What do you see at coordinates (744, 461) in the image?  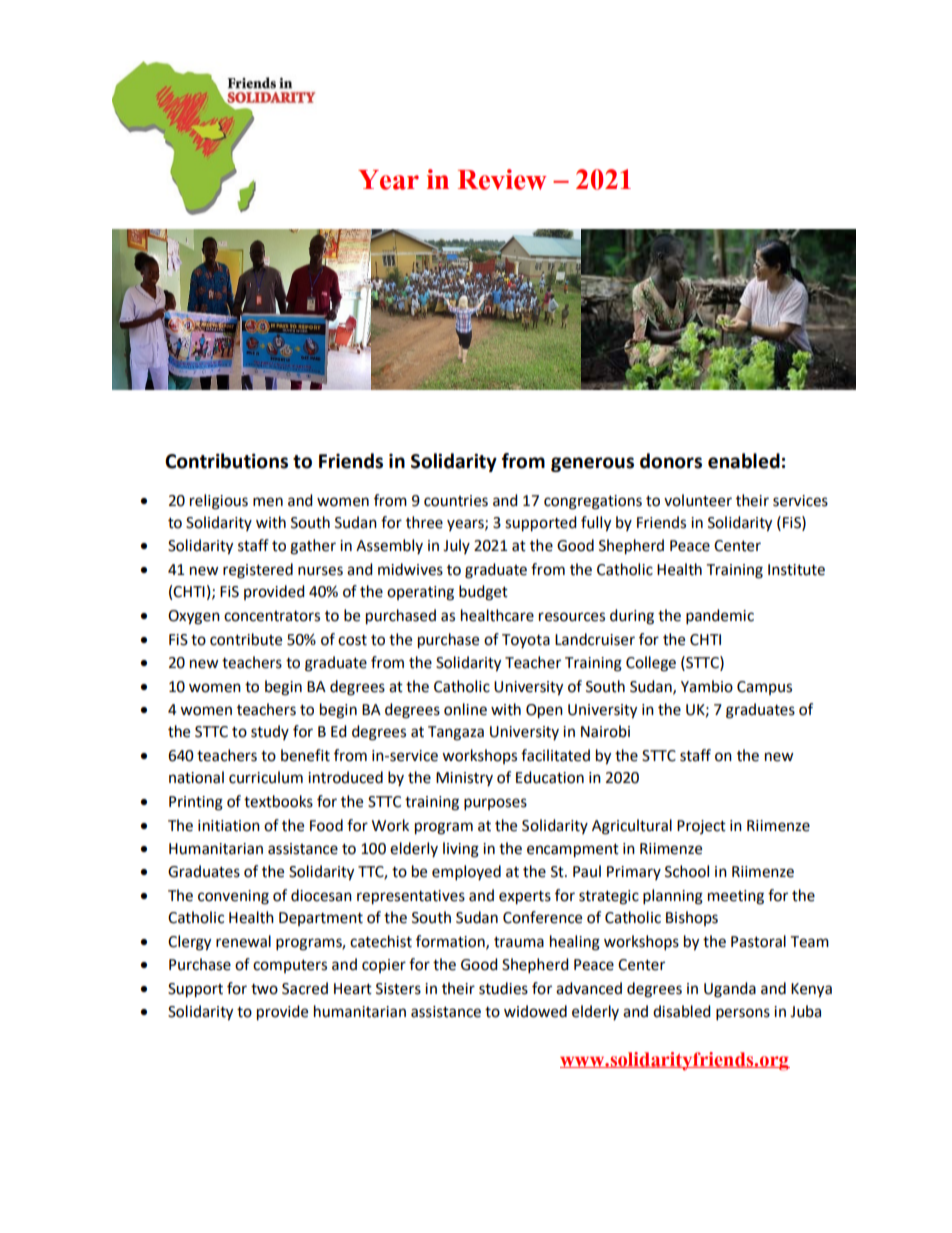 I see `enabled` at bounding box center [744, 461].
